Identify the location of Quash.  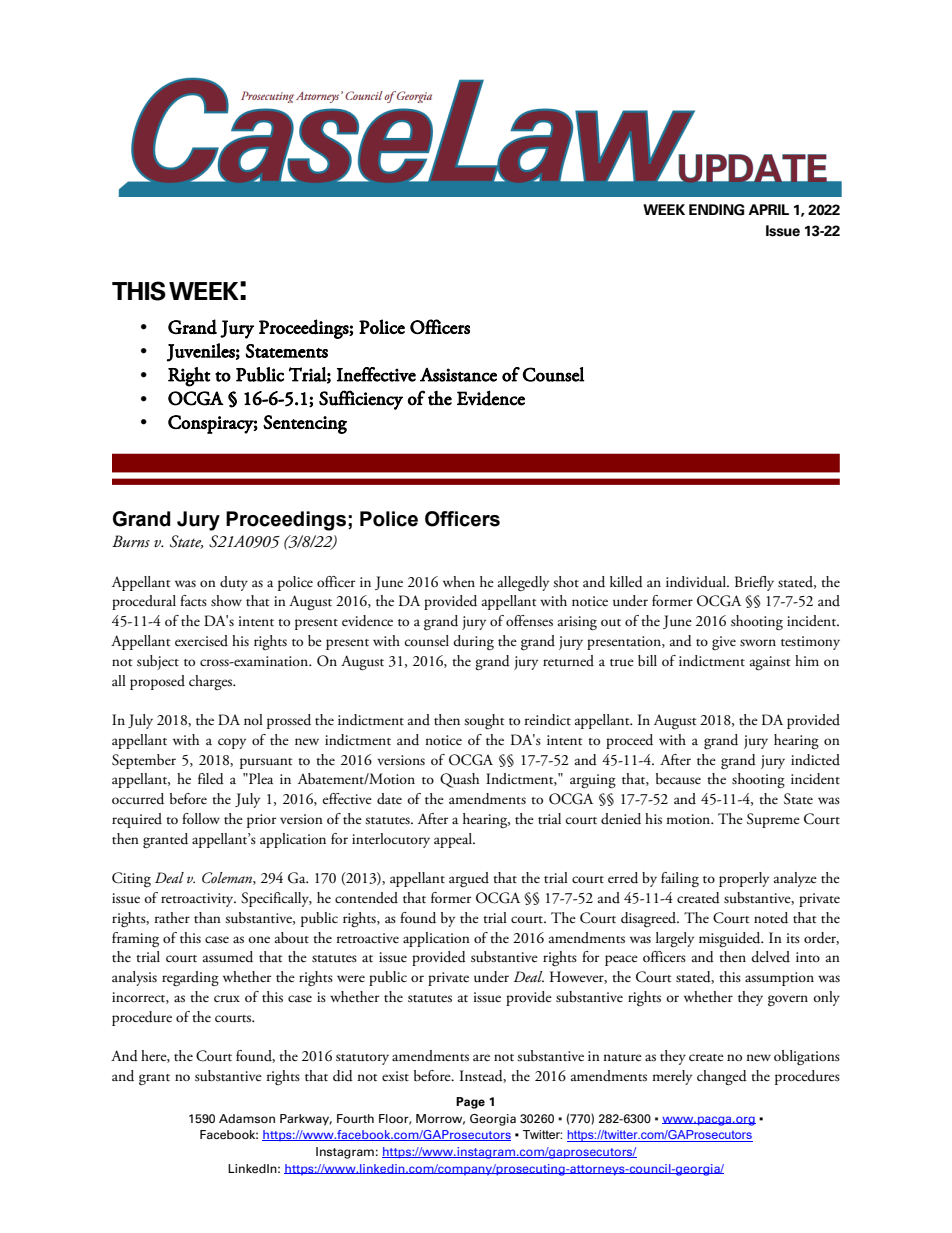
(459, 780).
